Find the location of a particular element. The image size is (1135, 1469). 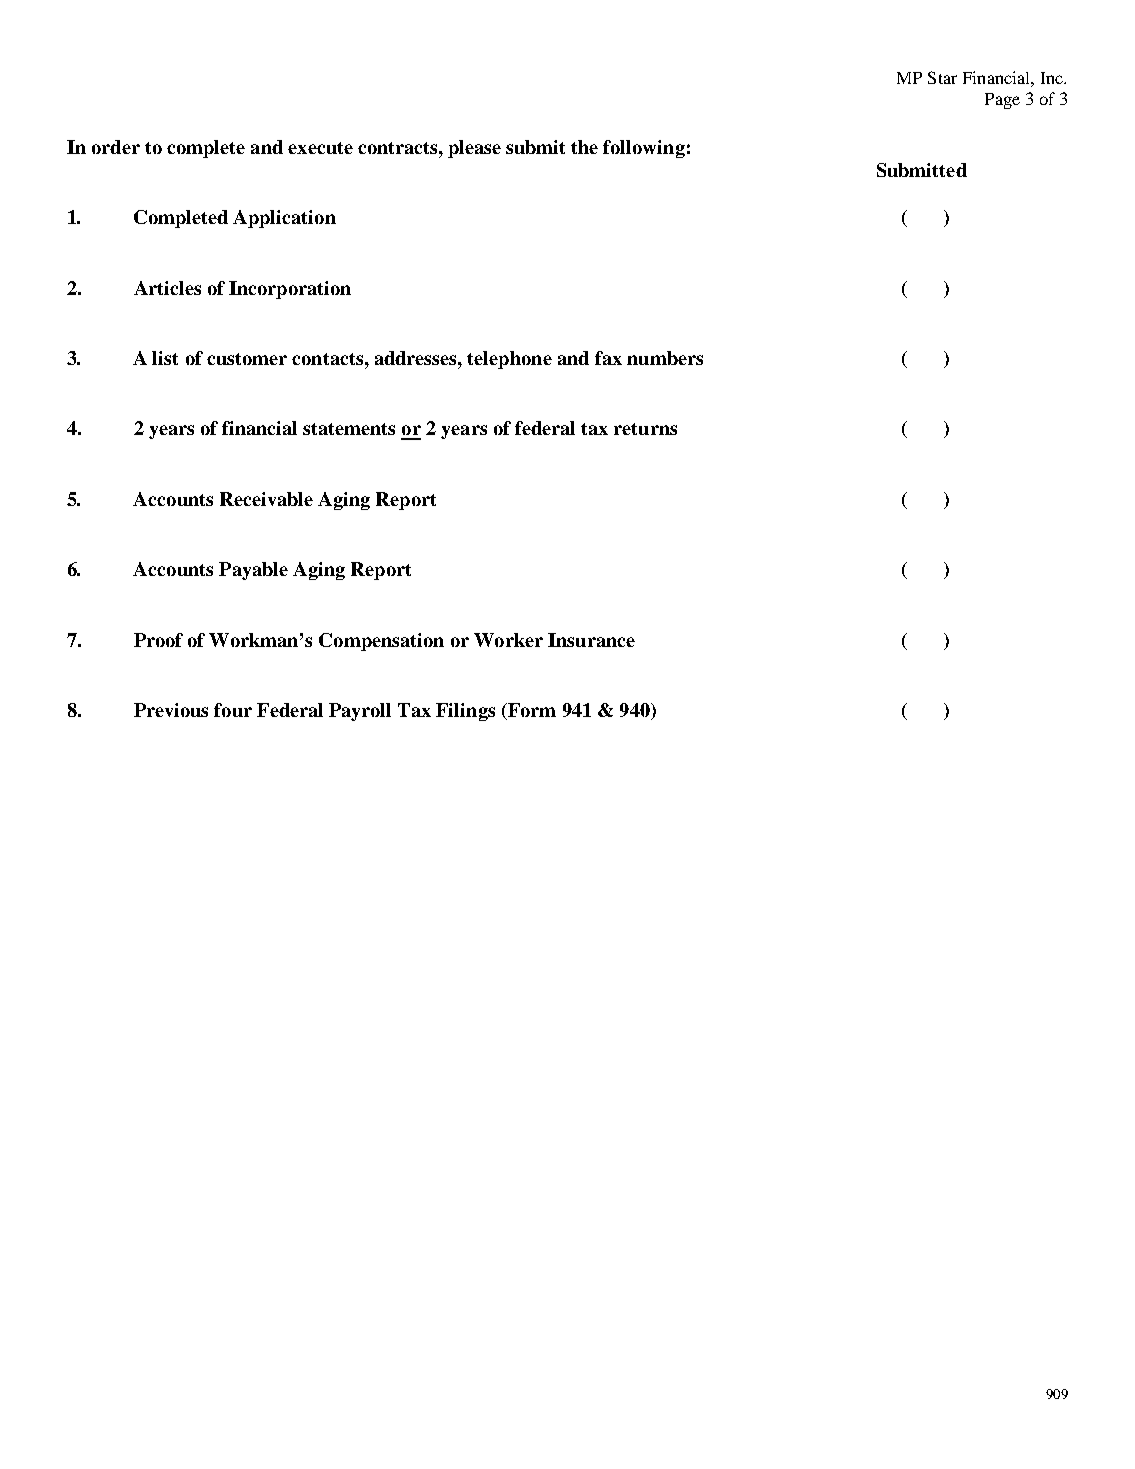

four is located at coordinates (233, 710).
